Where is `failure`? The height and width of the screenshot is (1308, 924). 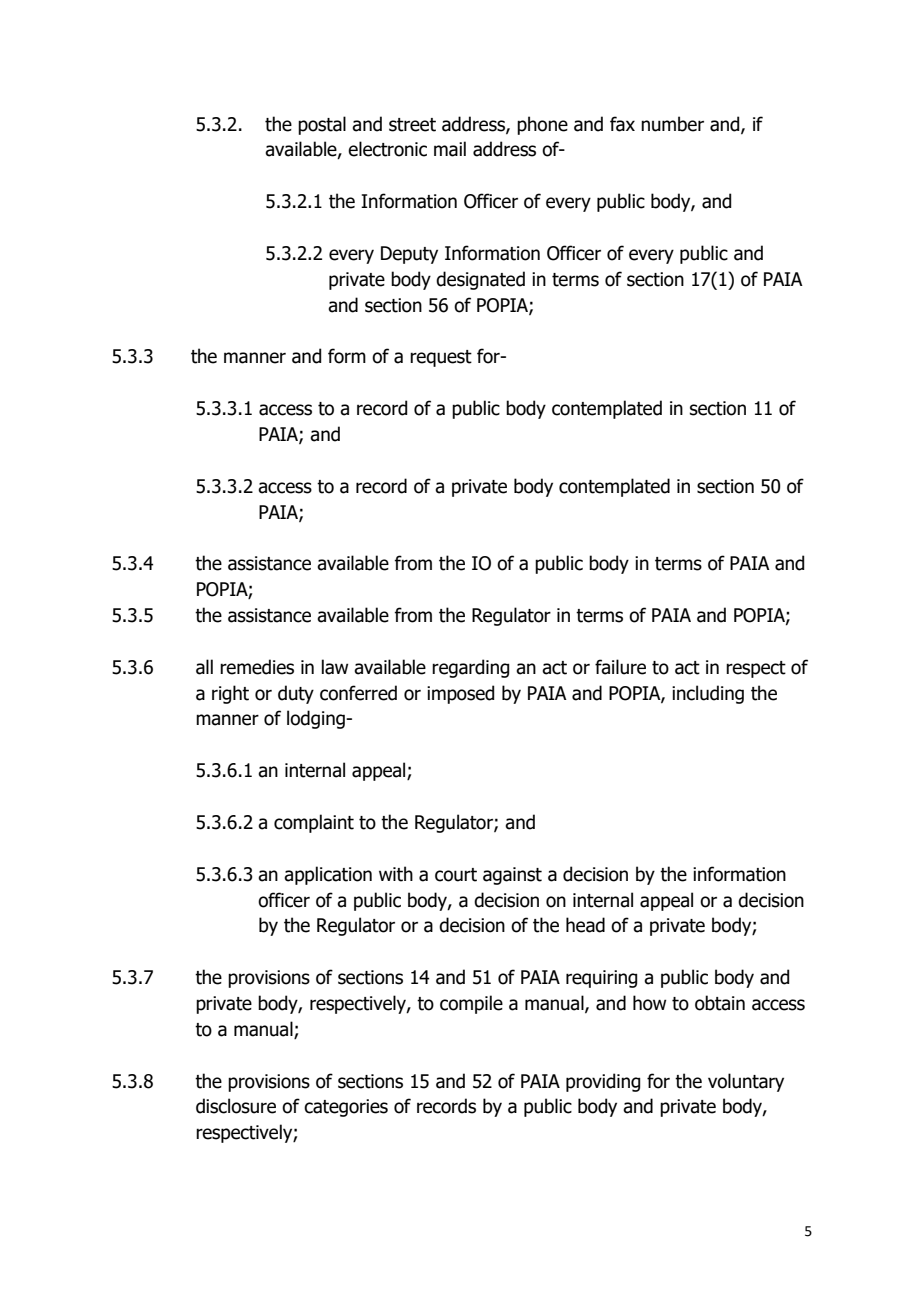
failure is located at coordinates (620, 667).
